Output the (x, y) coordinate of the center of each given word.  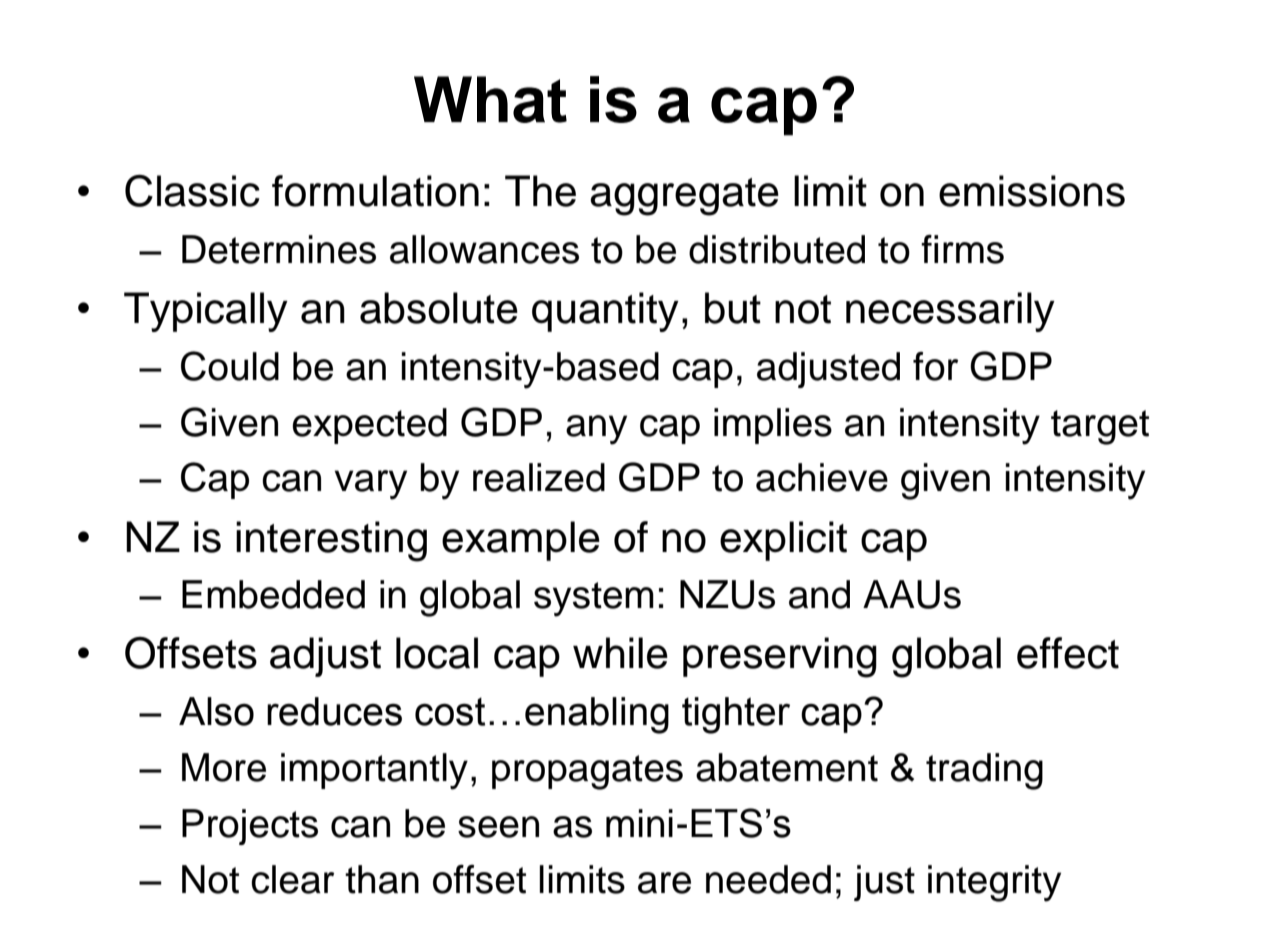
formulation (375, 191)
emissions (1032, 191)
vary (370, 485)
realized (539, 477)
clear (292, 879)
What (490, 99)
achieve (822, 477)
